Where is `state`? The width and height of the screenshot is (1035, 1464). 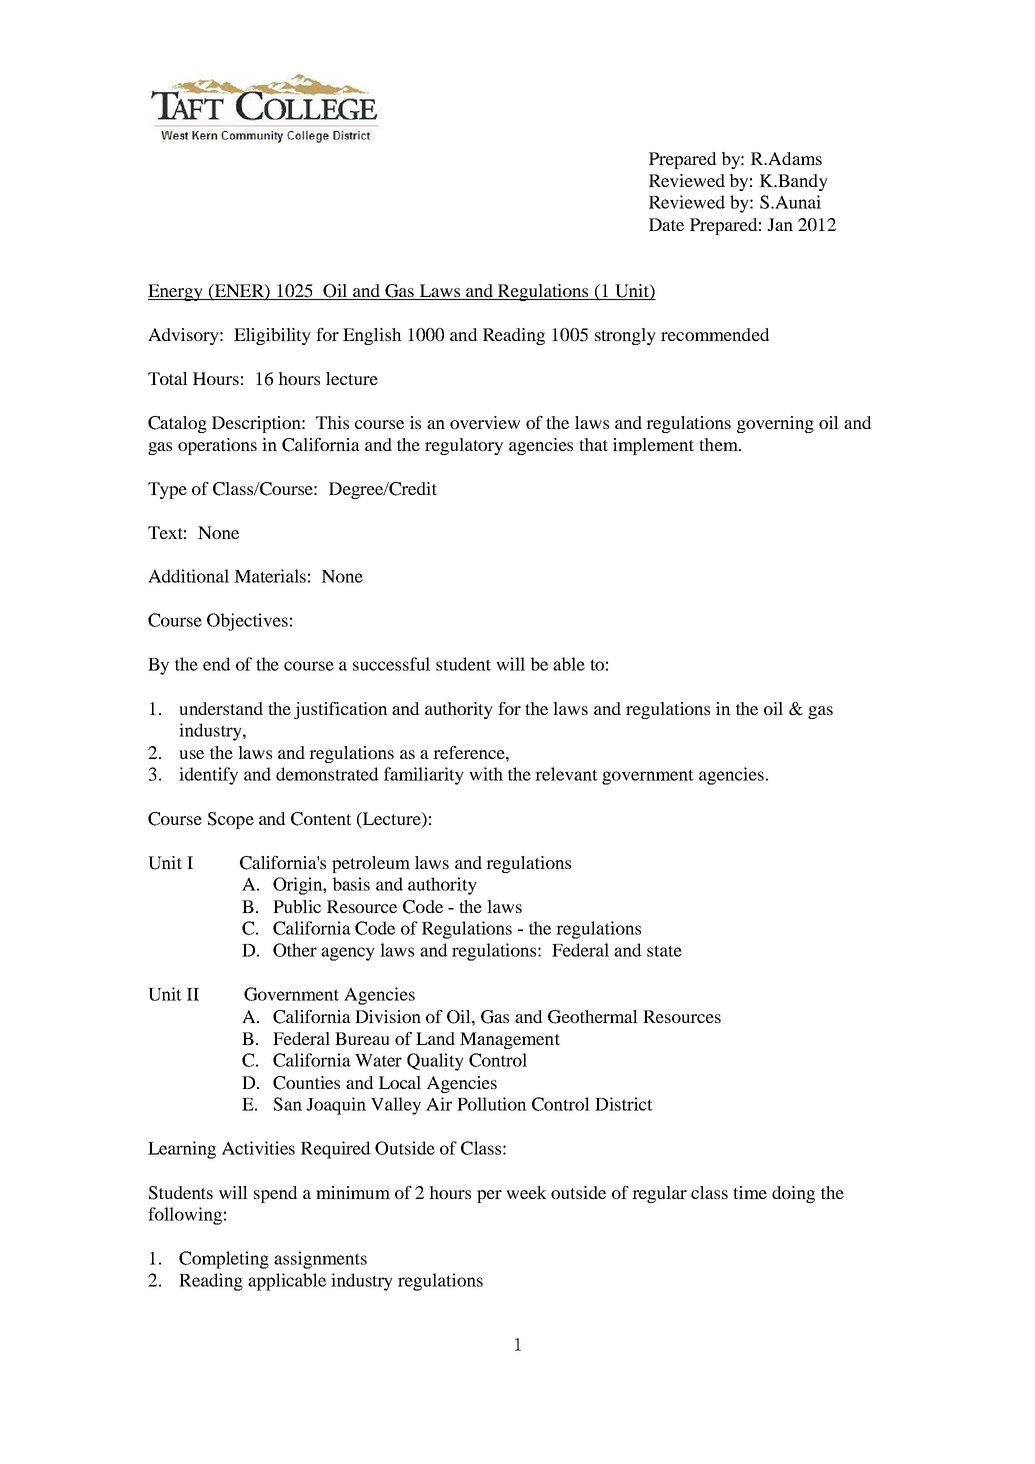
state is located at coordinates (664, 951).
